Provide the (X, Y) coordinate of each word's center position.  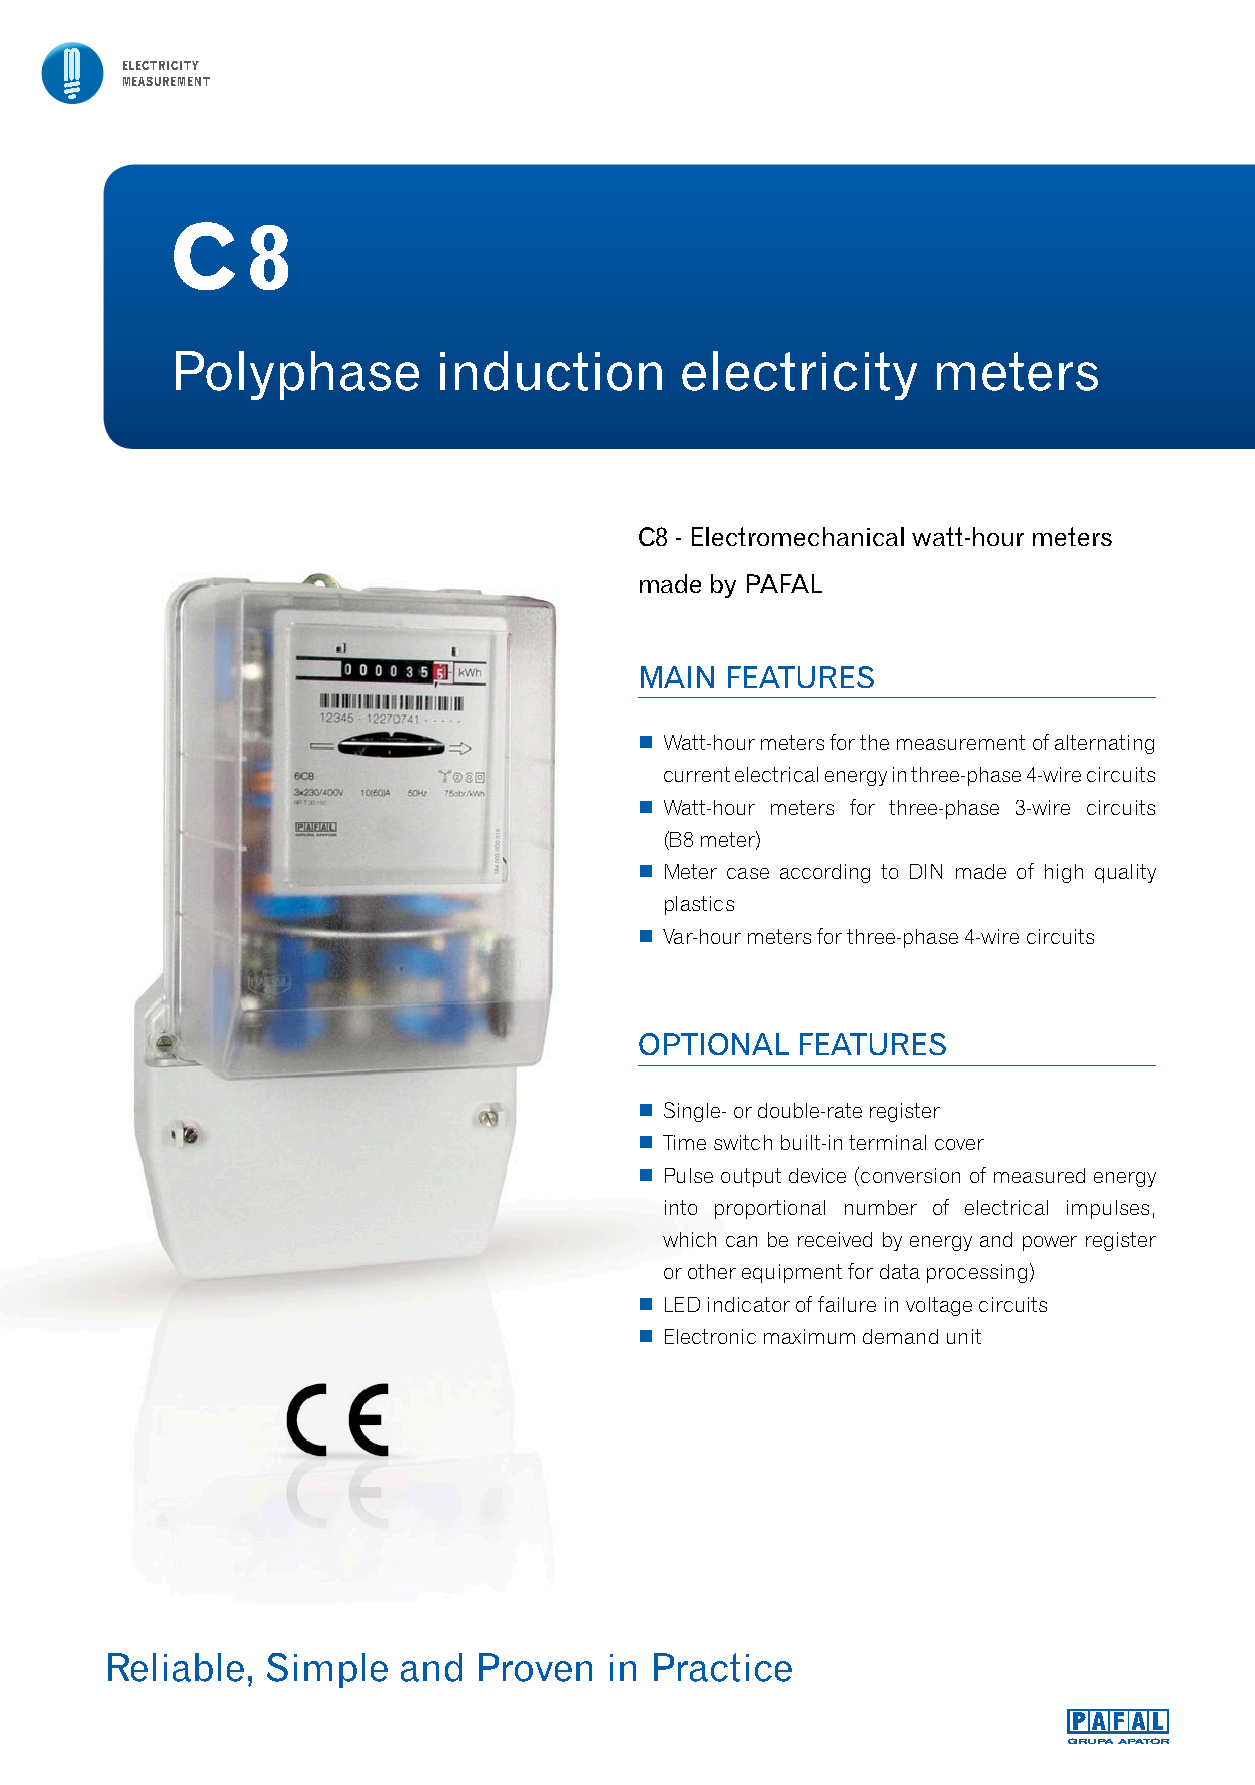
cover (959, 1144)
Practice (723, 1667)
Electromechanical (798, 536)
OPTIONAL (714, 1044)
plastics (699, 905)
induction (551, 371)
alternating (1104, 744)
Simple (327, 1670)
